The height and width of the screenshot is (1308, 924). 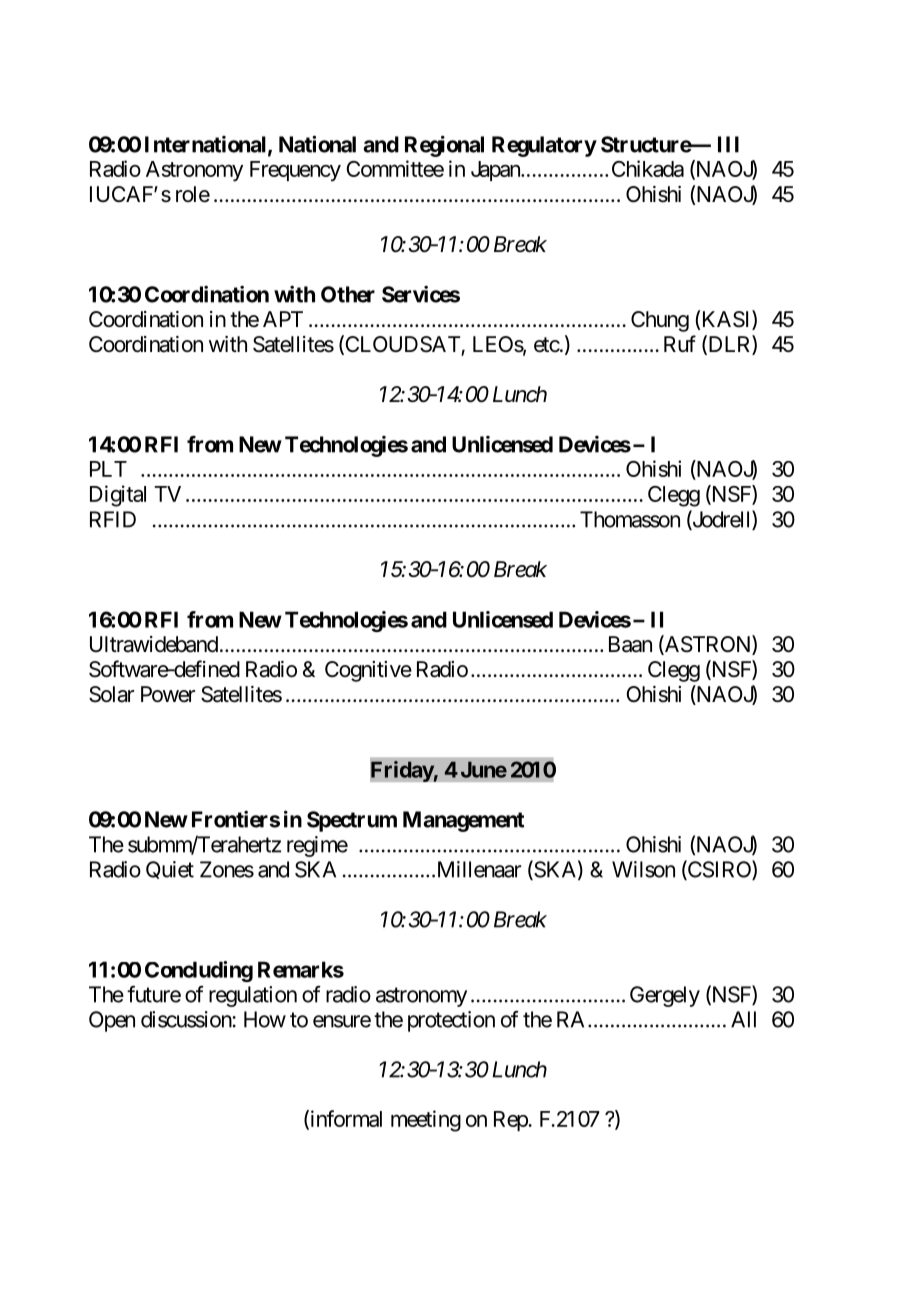 What do you see at coordinates (643, 869) in the screenshot?
I see `Wilson` at bounding box center [643, 869].
